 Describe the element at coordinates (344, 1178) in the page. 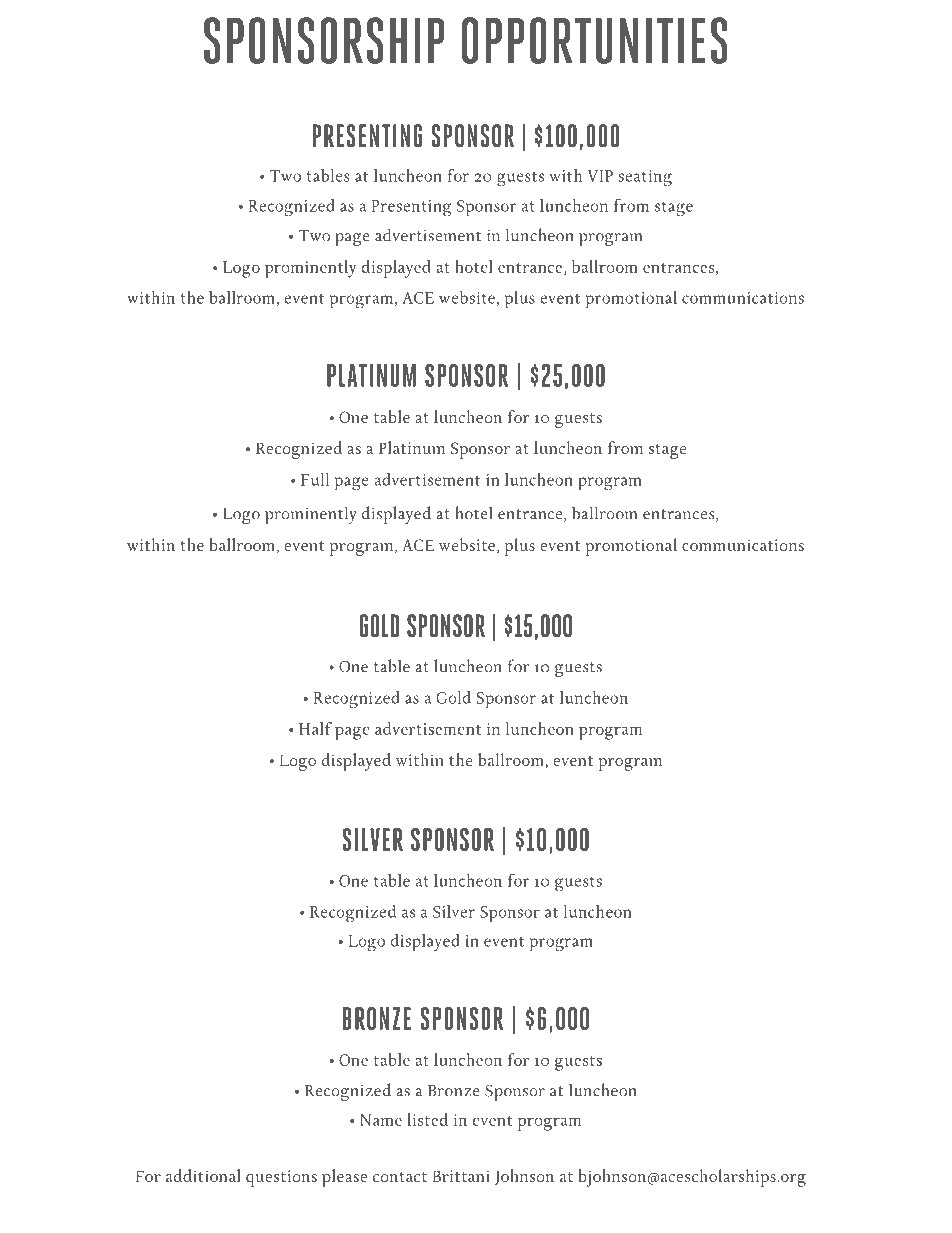

I see `please` at that location.
